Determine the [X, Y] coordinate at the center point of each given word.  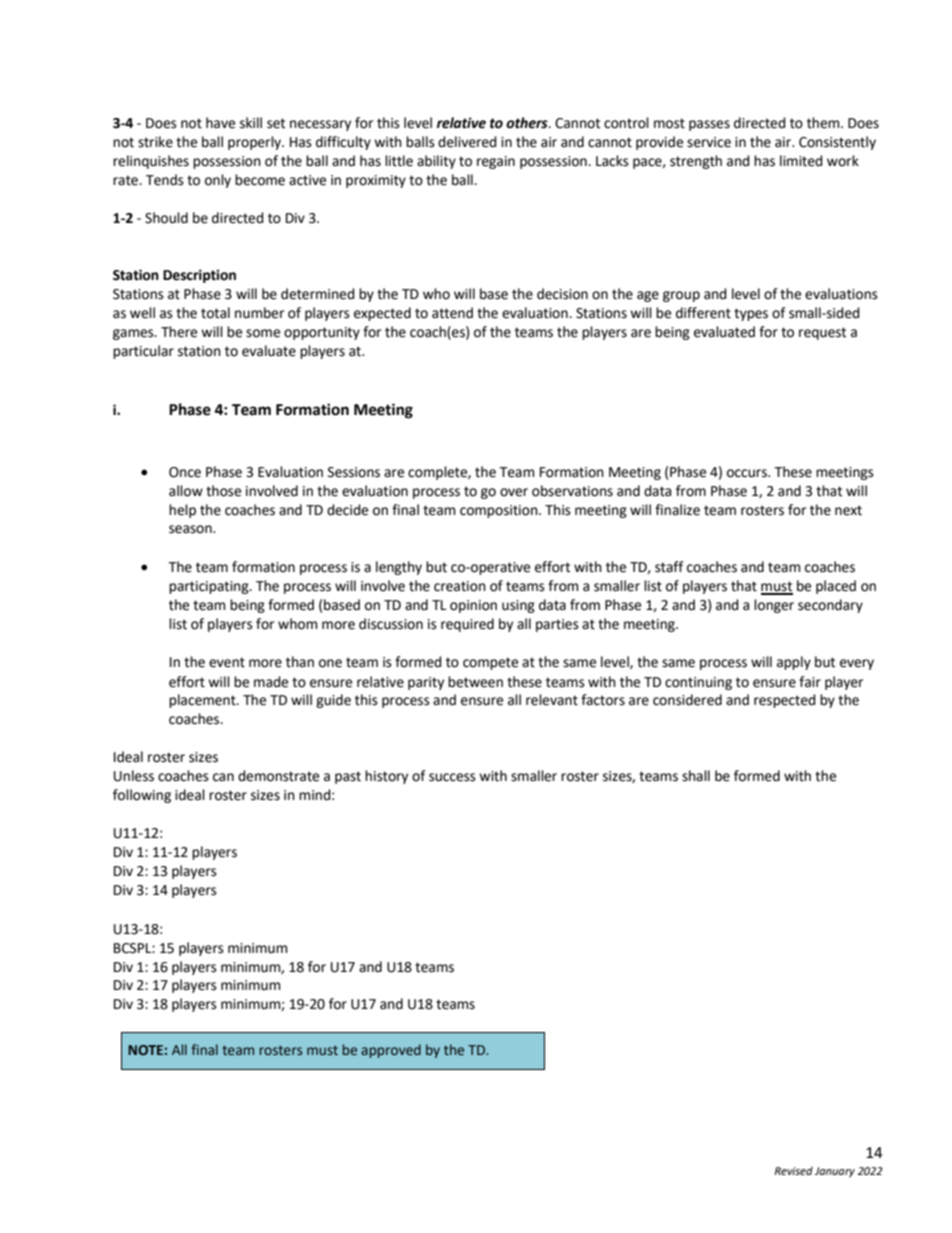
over [514, 492]
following [142, 796]
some [263, 333]
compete [490, 663]
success [452, 777]
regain [496, 162]
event [227, 662]
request [822, 333]
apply [794, 663]
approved [391, 1051]
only [218, 181]
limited [801, 161]
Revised [793, 1171]
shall [696, 776]
